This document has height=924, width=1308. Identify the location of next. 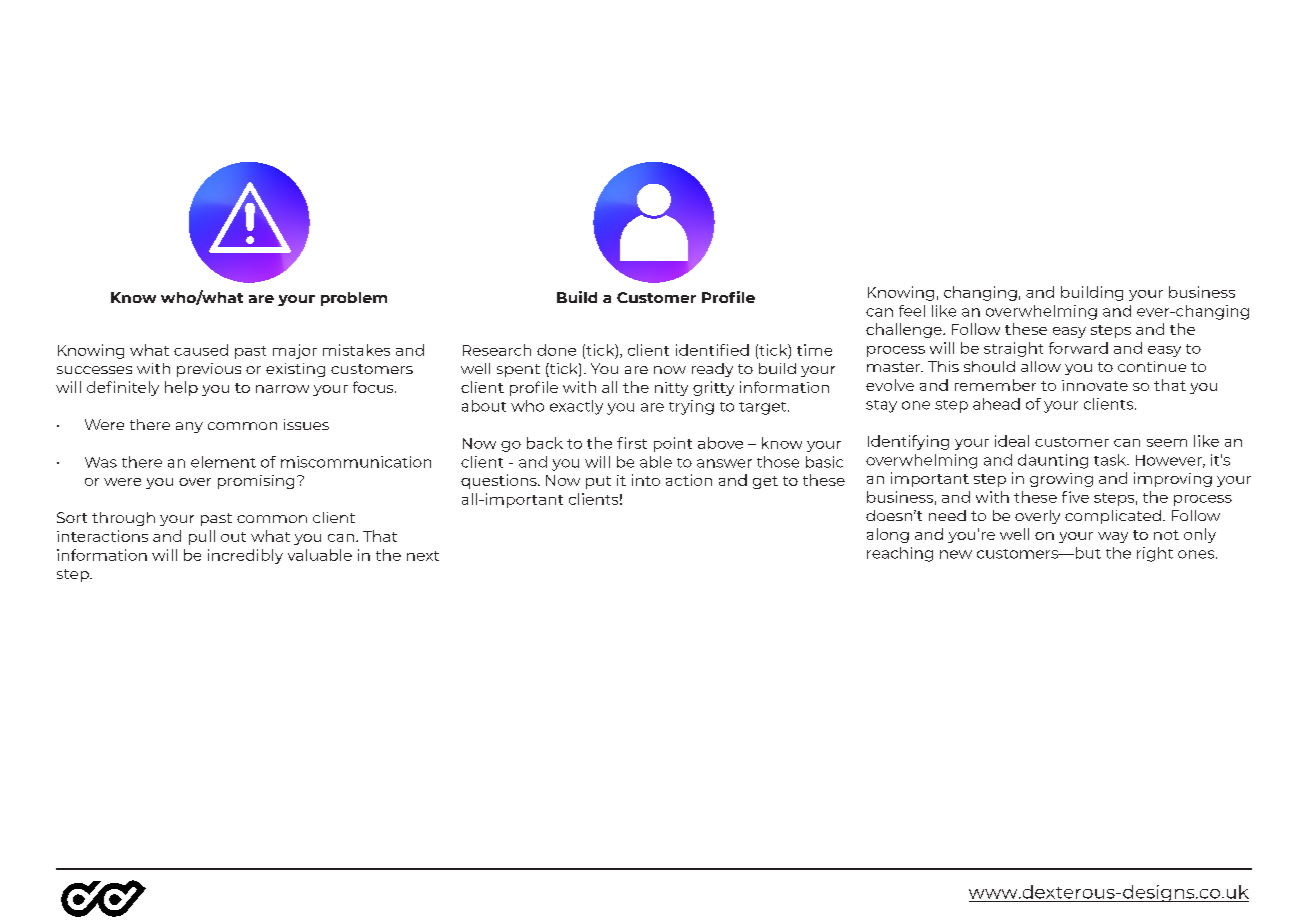
(423, 556).
